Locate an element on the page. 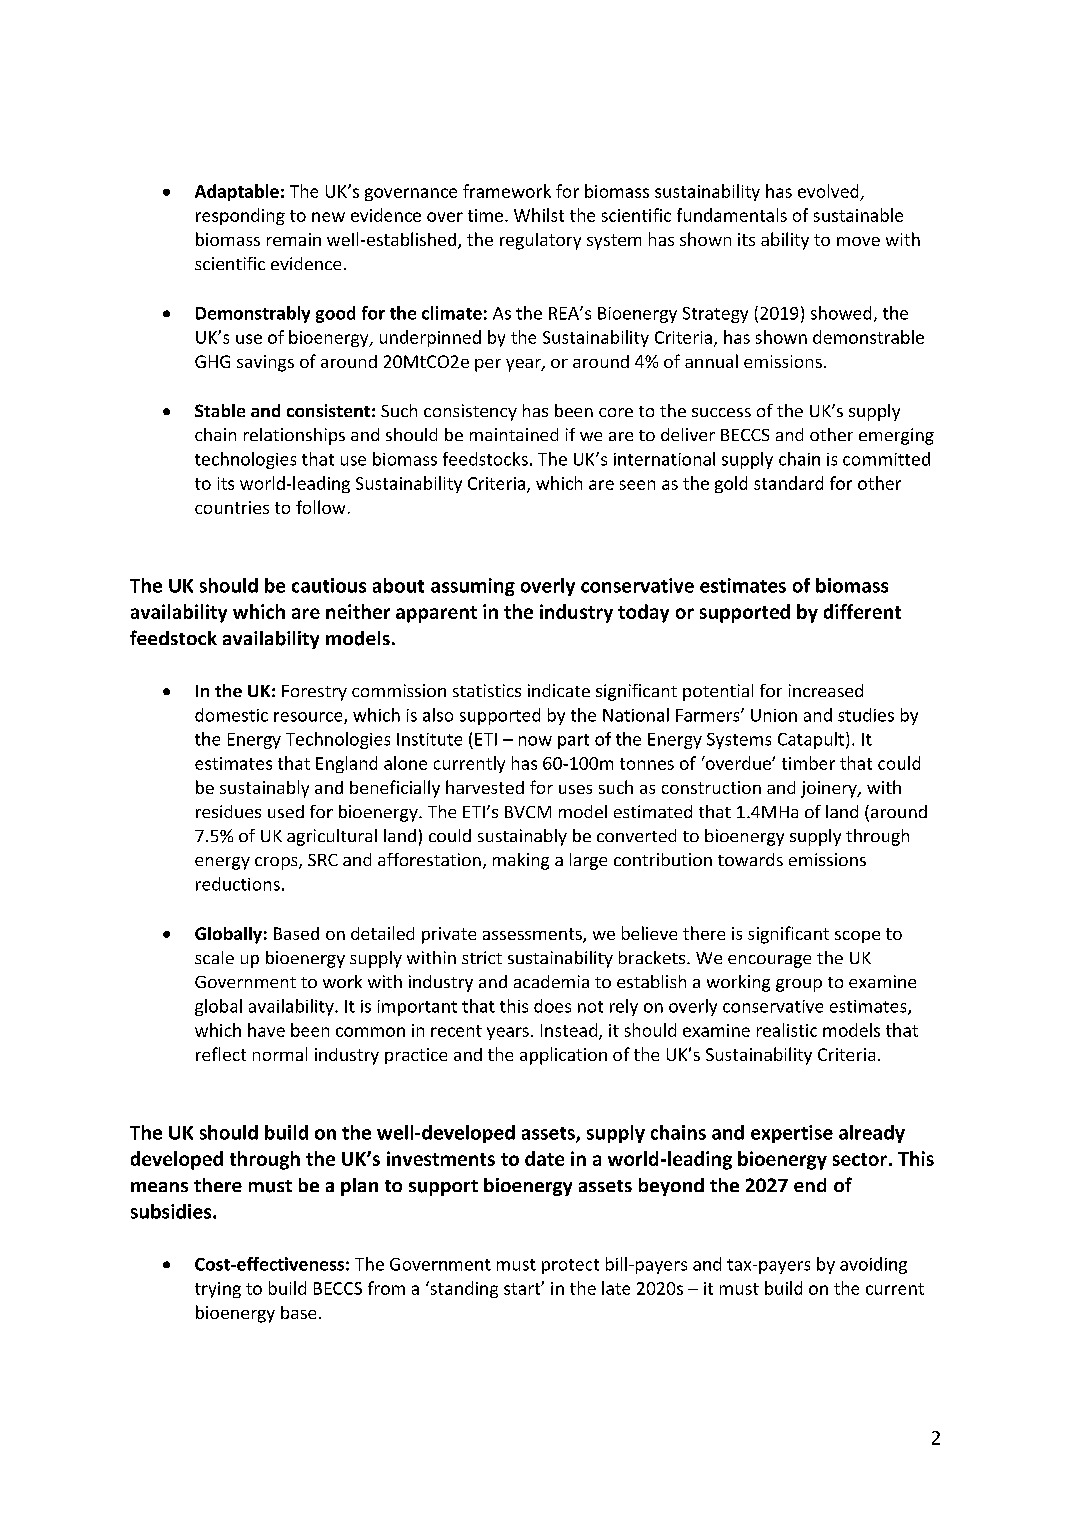 The width and height of the document is (1071, 1515). trying is located at coordinates (218, 1290).
